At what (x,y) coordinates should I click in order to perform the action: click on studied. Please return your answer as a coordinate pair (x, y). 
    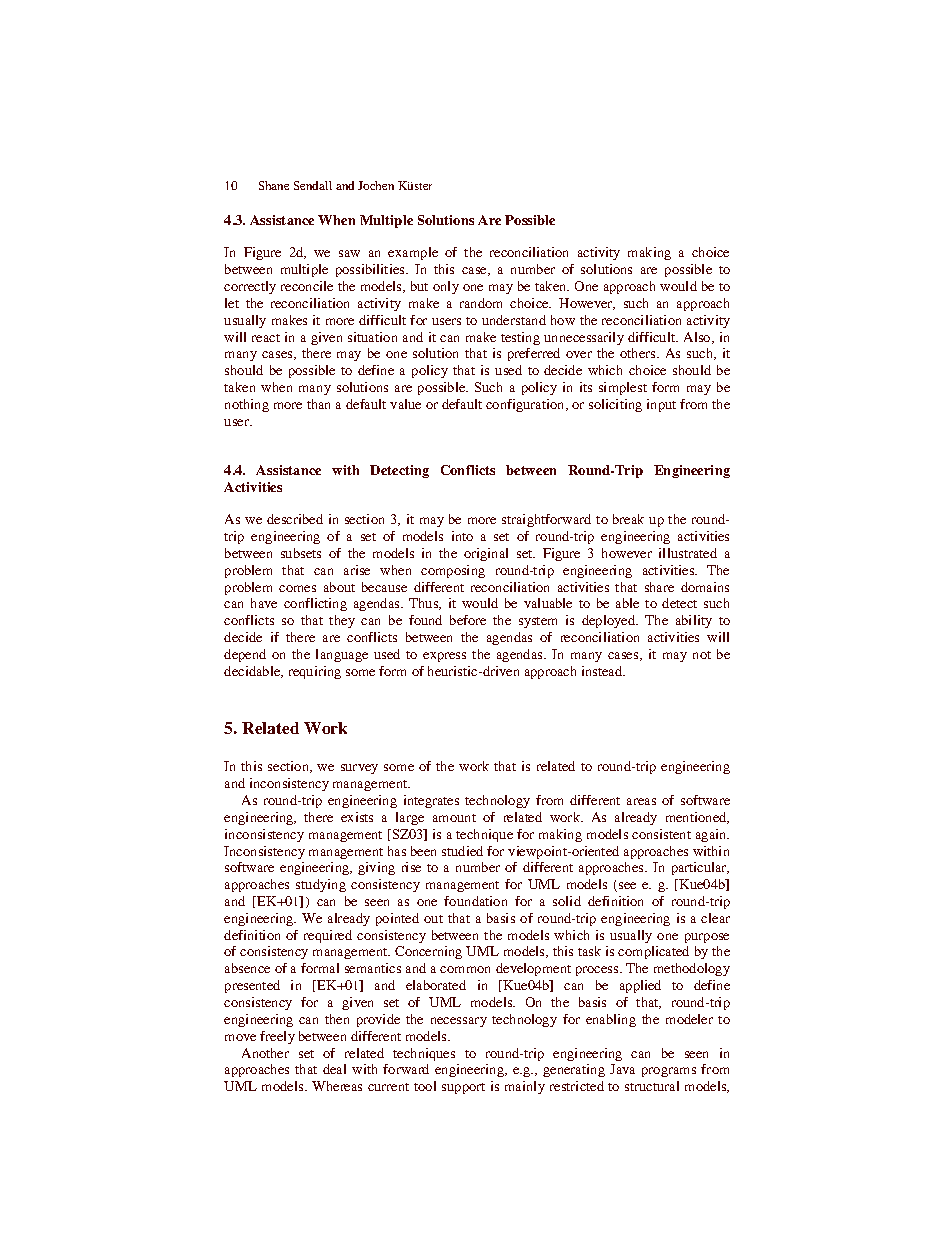
    Looking at the image, I should click on (462, 851).
